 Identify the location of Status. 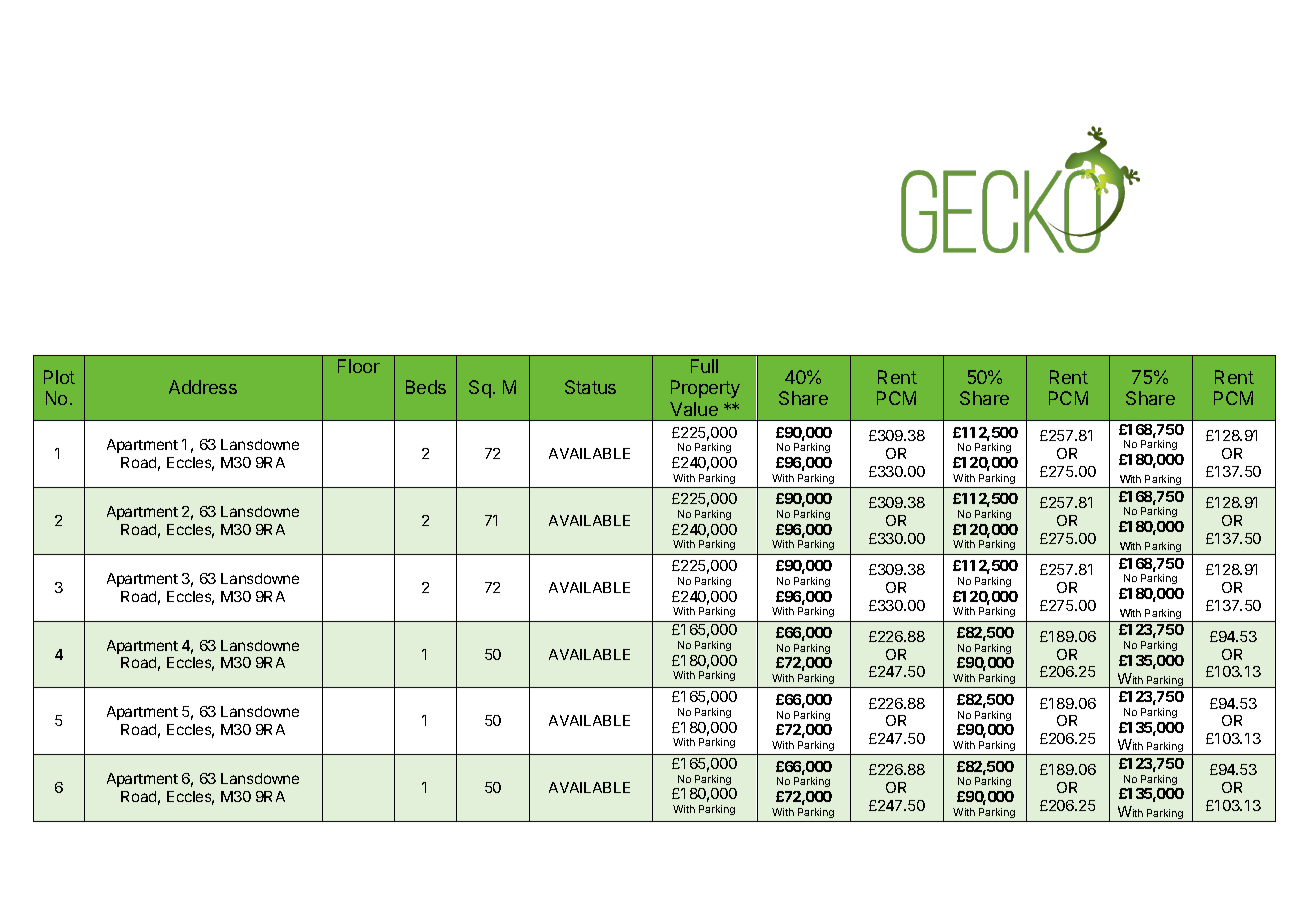
(590, 387).
